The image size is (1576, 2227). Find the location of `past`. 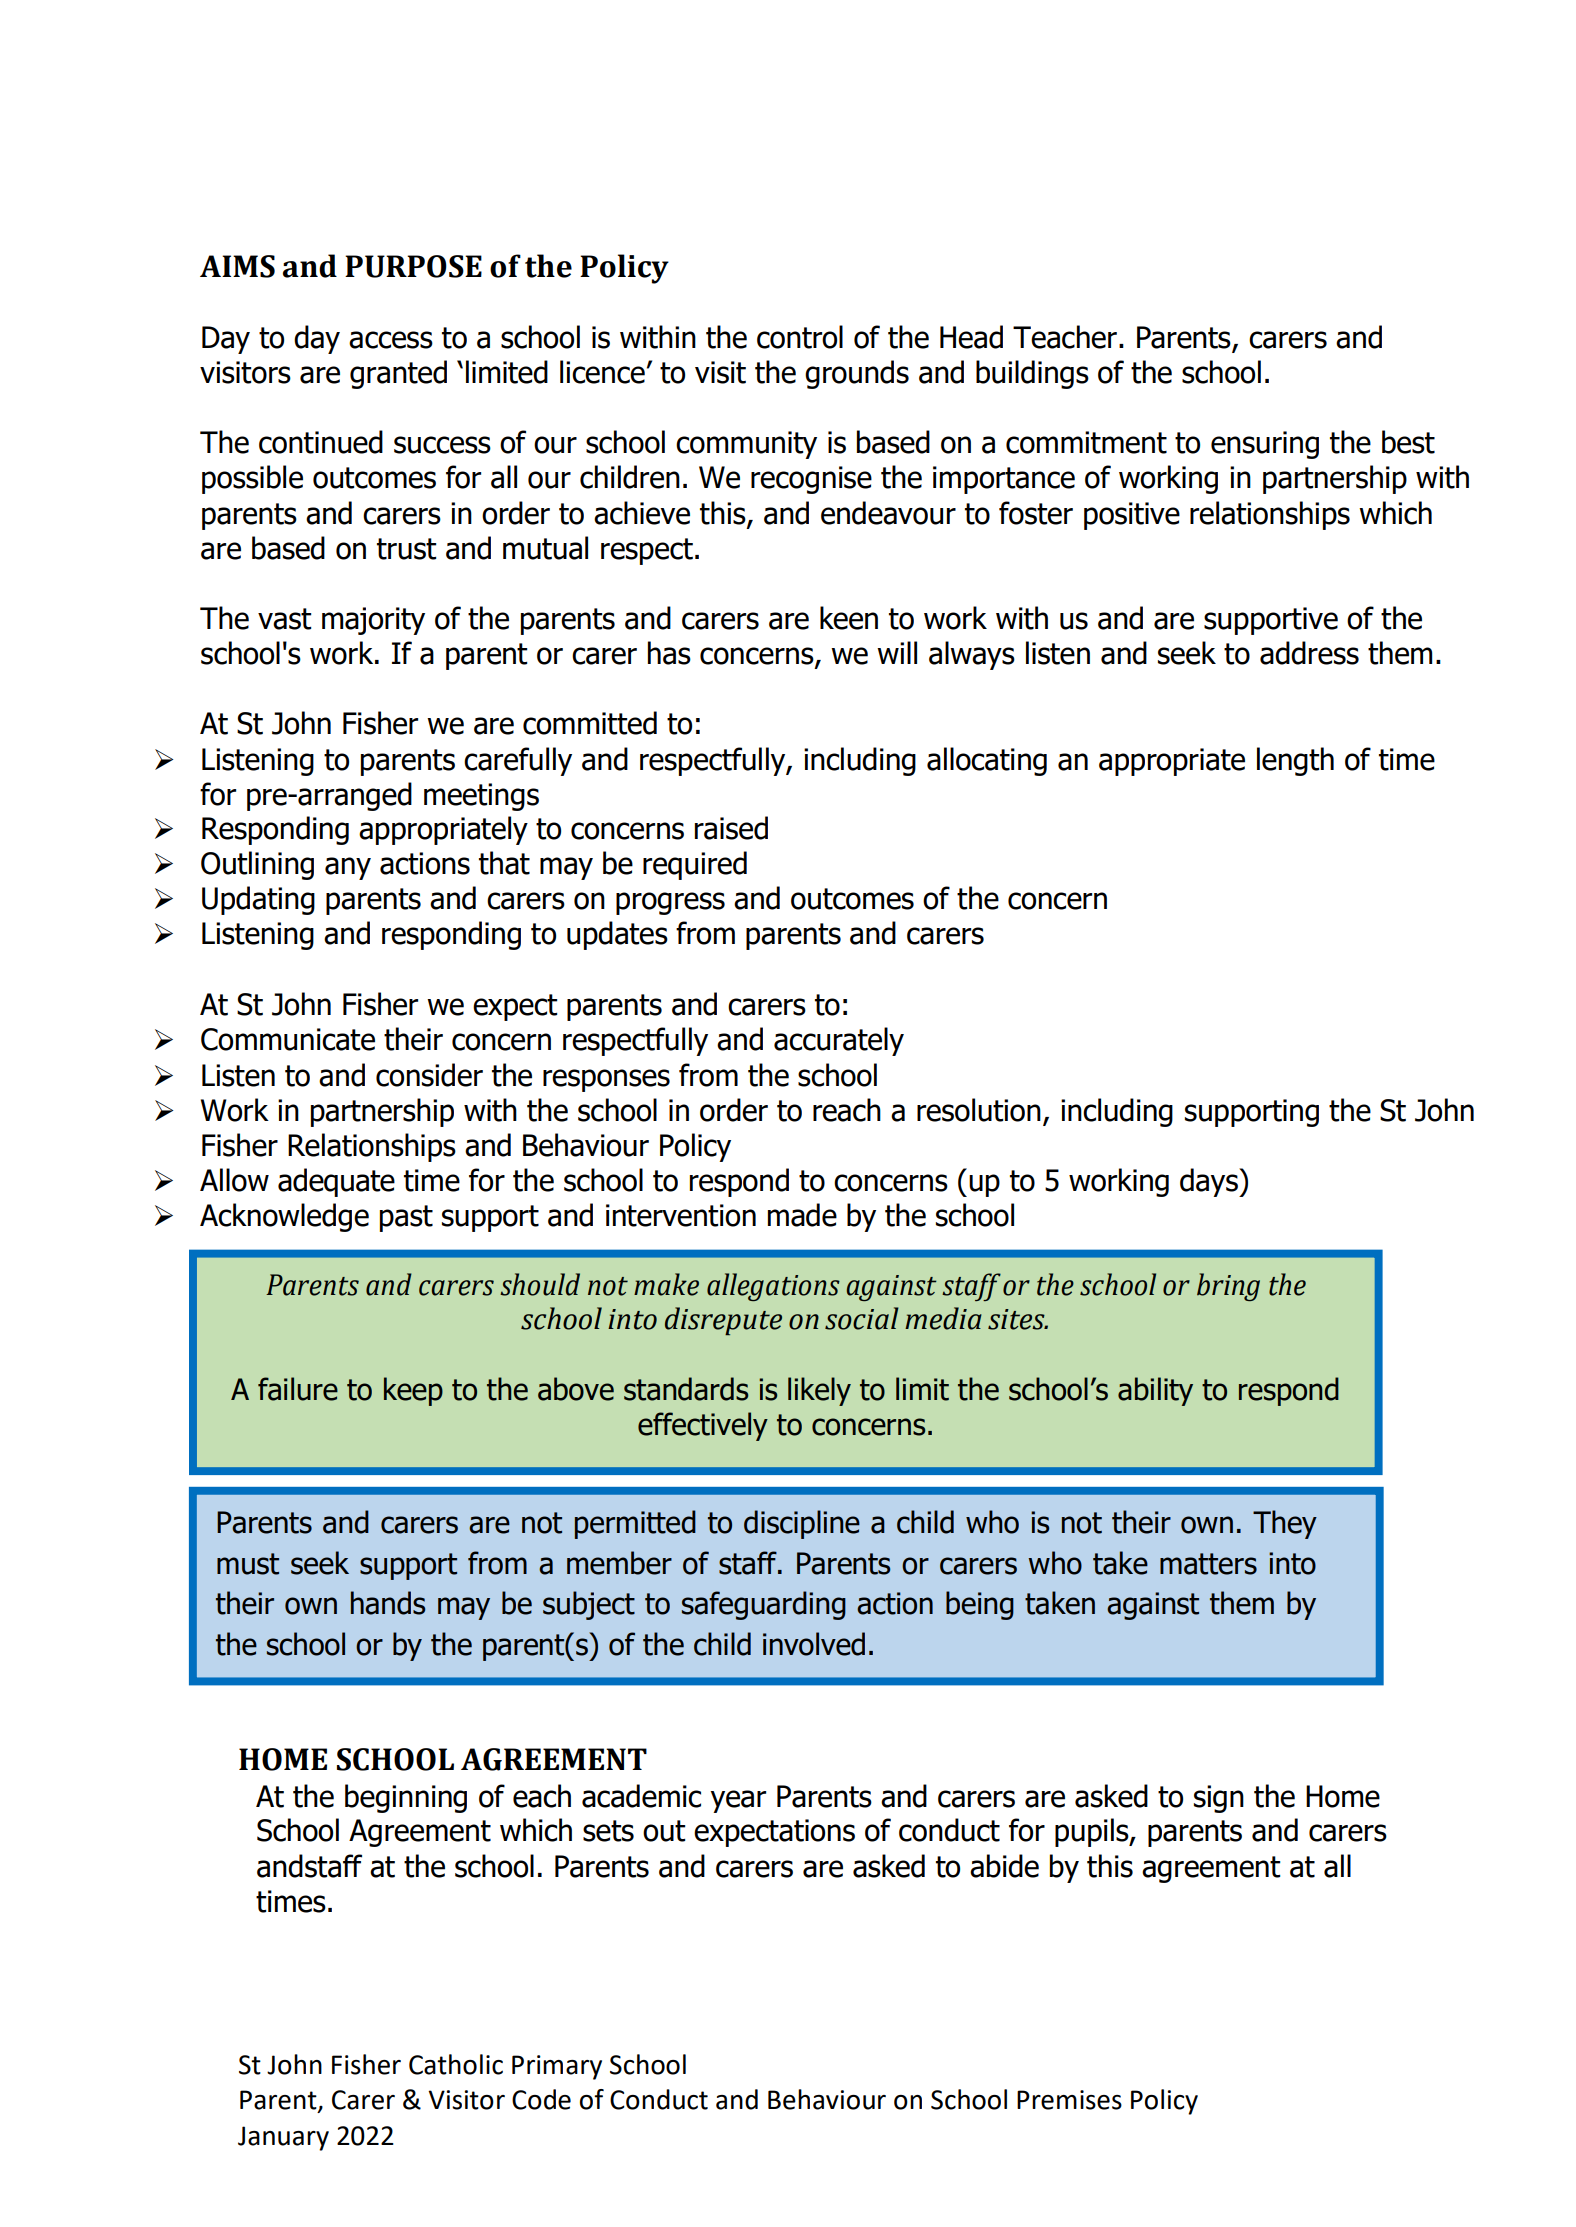

past is located at coordinates (406, 1218).
